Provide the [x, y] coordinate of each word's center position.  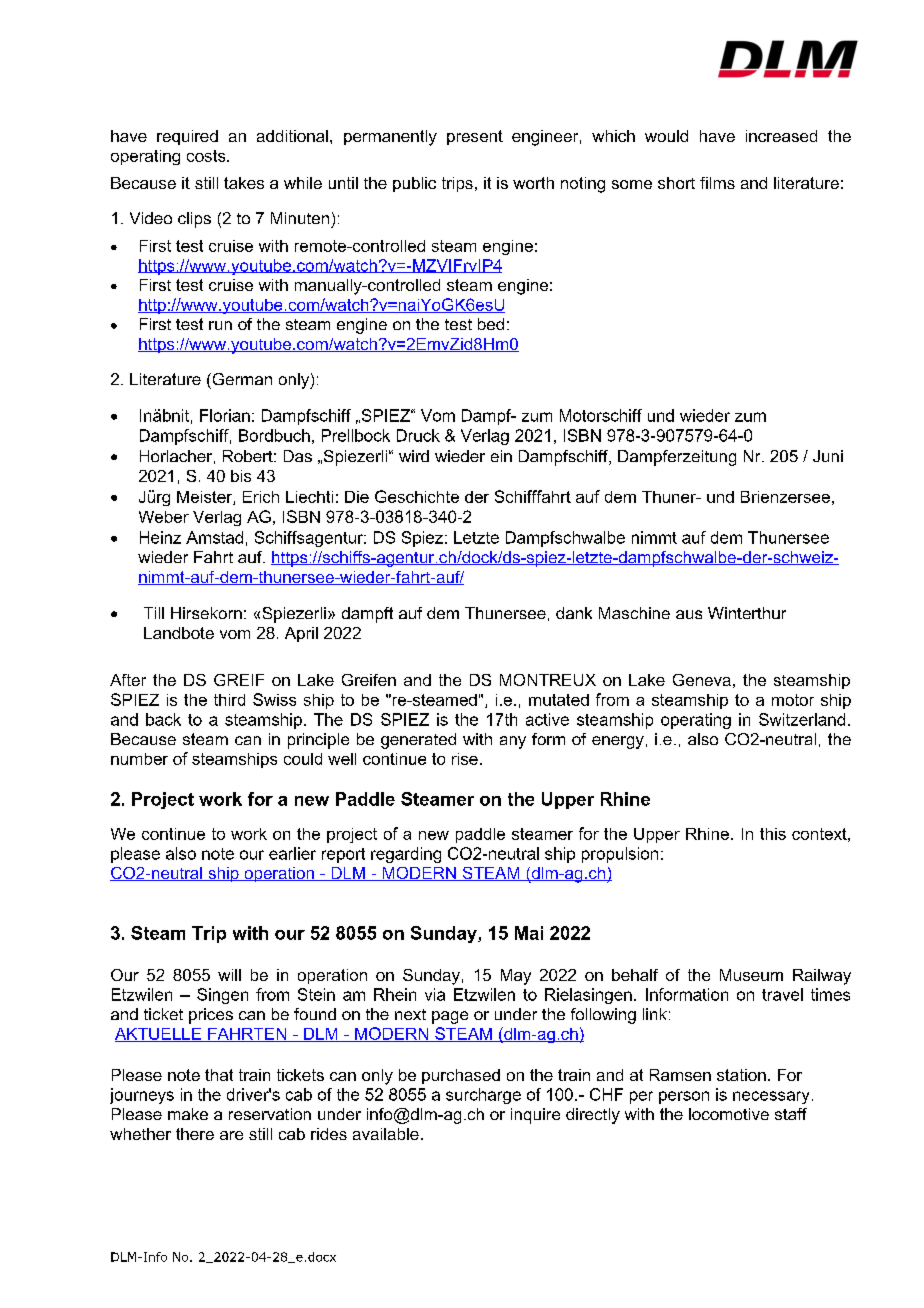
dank [574, 613]
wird [414, 456]
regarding [406, 855]
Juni [828, 456]
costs [207, 156]
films [717, 183]
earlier [292, 853]
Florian [225, 415]
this [773, 834]
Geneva [702, 680]
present [475, 137]
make [188, 1114]
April [301, 634]
